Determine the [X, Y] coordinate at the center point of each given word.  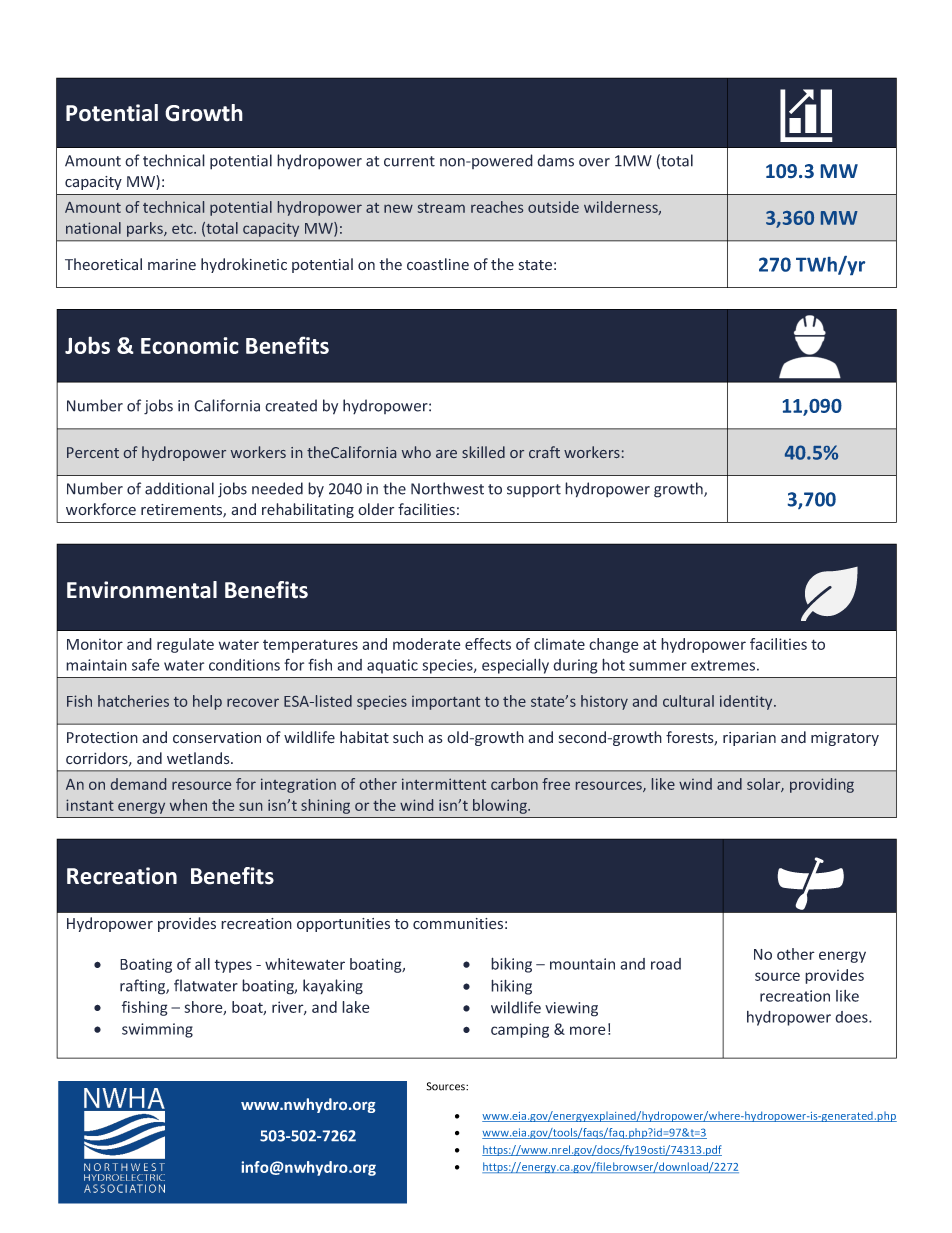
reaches [497, 207]
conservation [217, 738]
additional [179, 488]
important [446, 703]
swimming [157, 1030]
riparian [749, 739]
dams [555, 160]
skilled [483, 452]
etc [183, 229]
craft [544, 452]
